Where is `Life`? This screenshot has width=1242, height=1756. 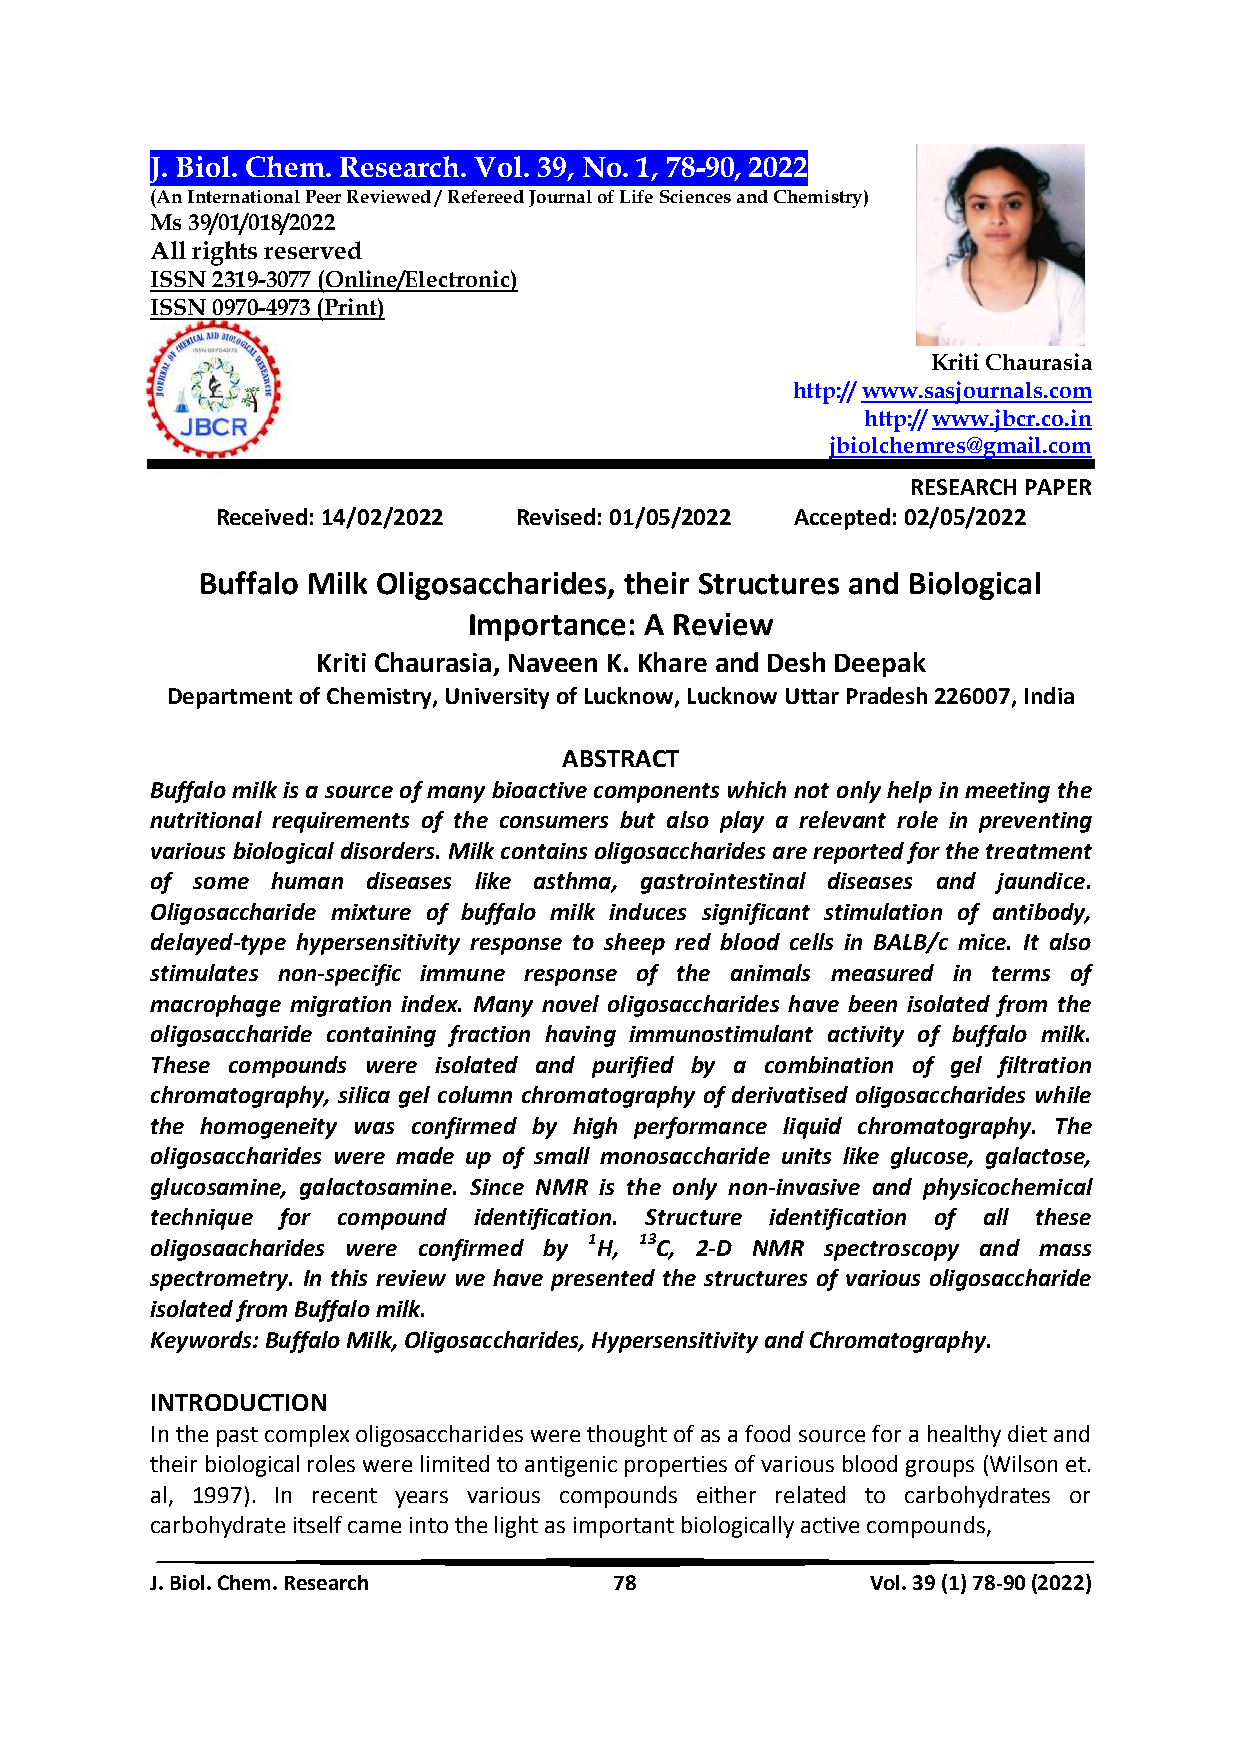
Life is located at coordinates (636, 196).
